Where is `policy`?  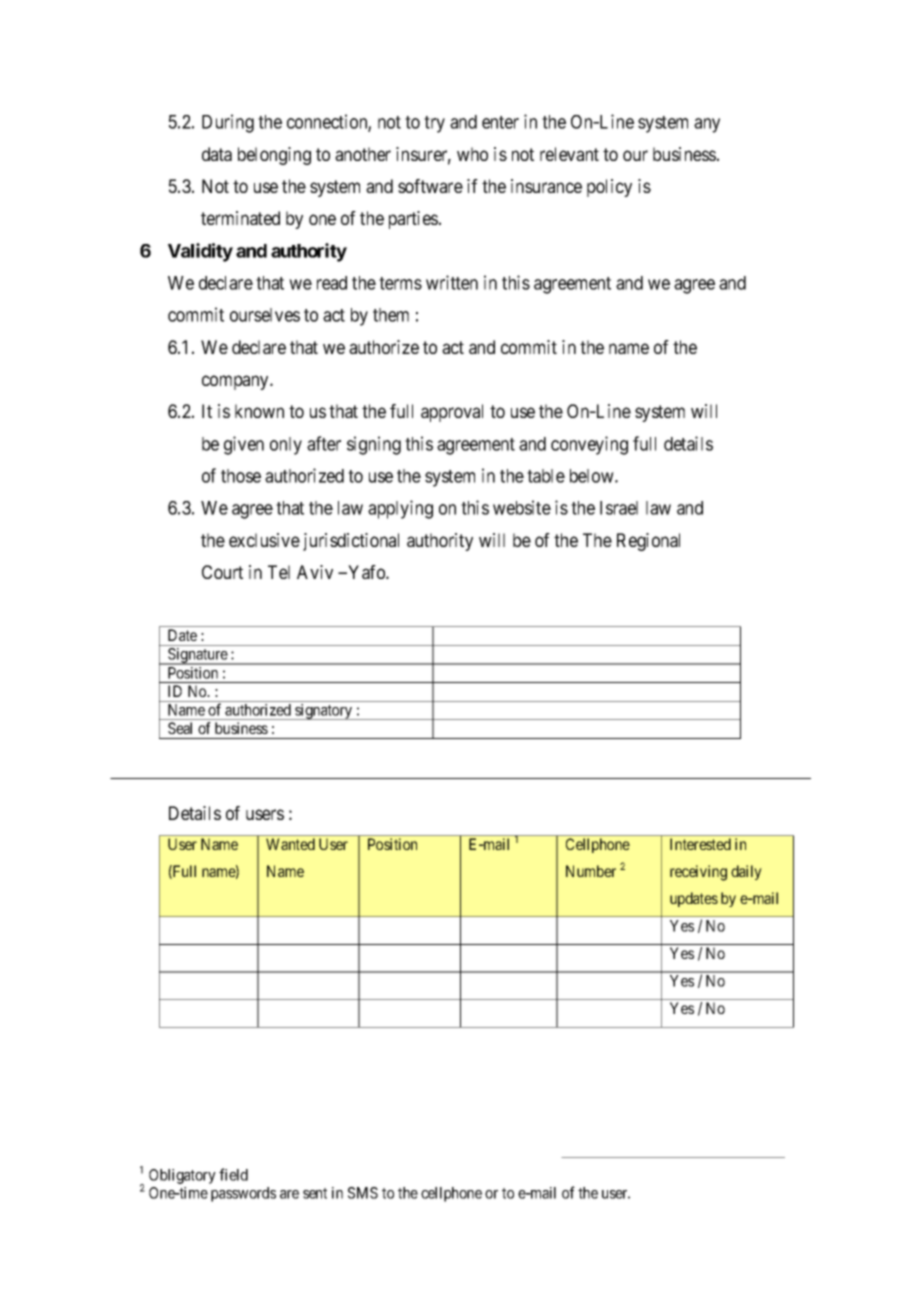 policy is located at coordinates (609, 188).
